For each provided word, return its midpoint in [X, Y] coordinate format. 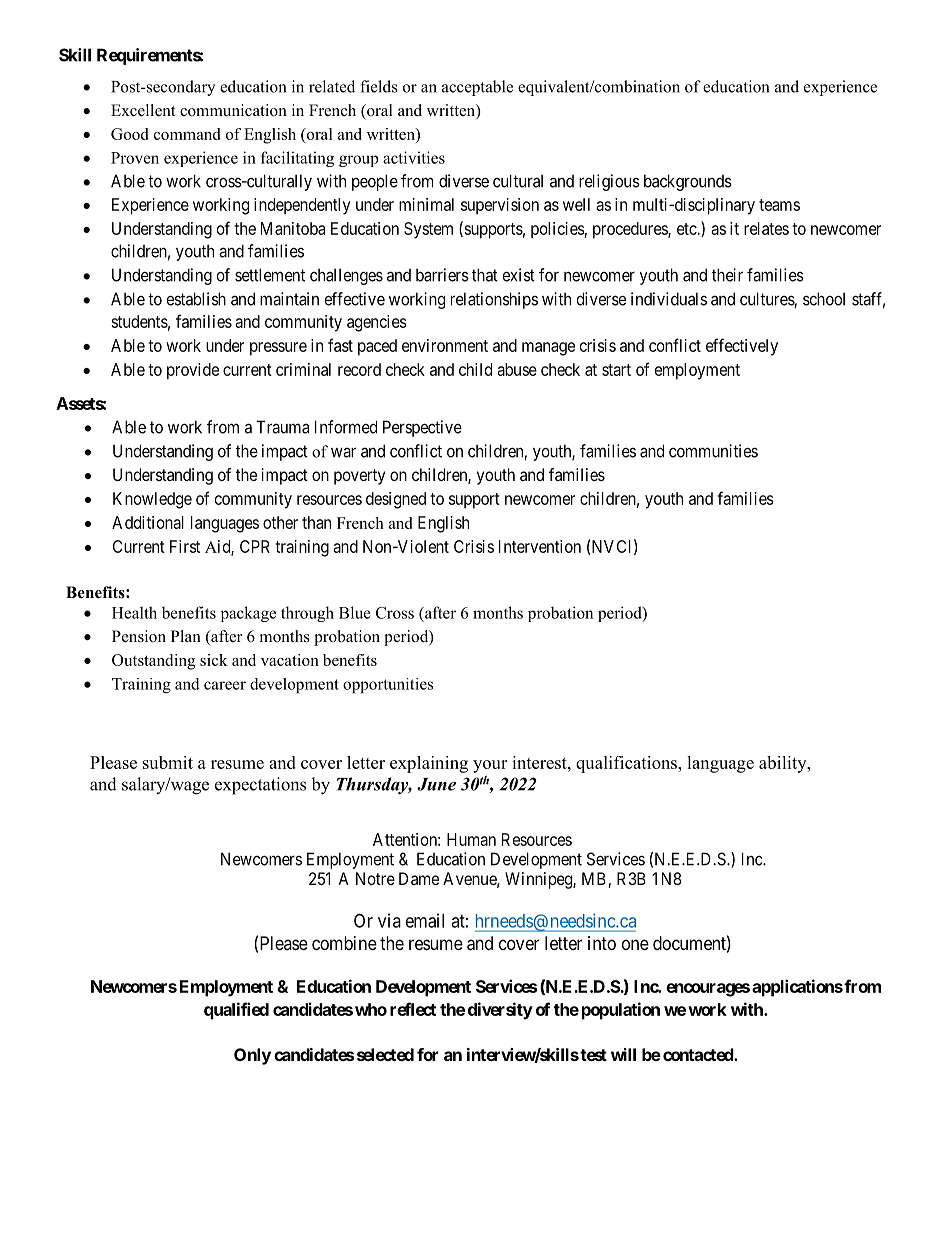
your [490, 766]
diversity [500, 1011]
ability [784, 764]
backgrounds [688, 182]
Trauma [282, 427]
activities [414, 157]
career [225, 685]
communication [233, 110]
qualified [236, 1011]
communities [713, 451]
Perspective [422, 428]
